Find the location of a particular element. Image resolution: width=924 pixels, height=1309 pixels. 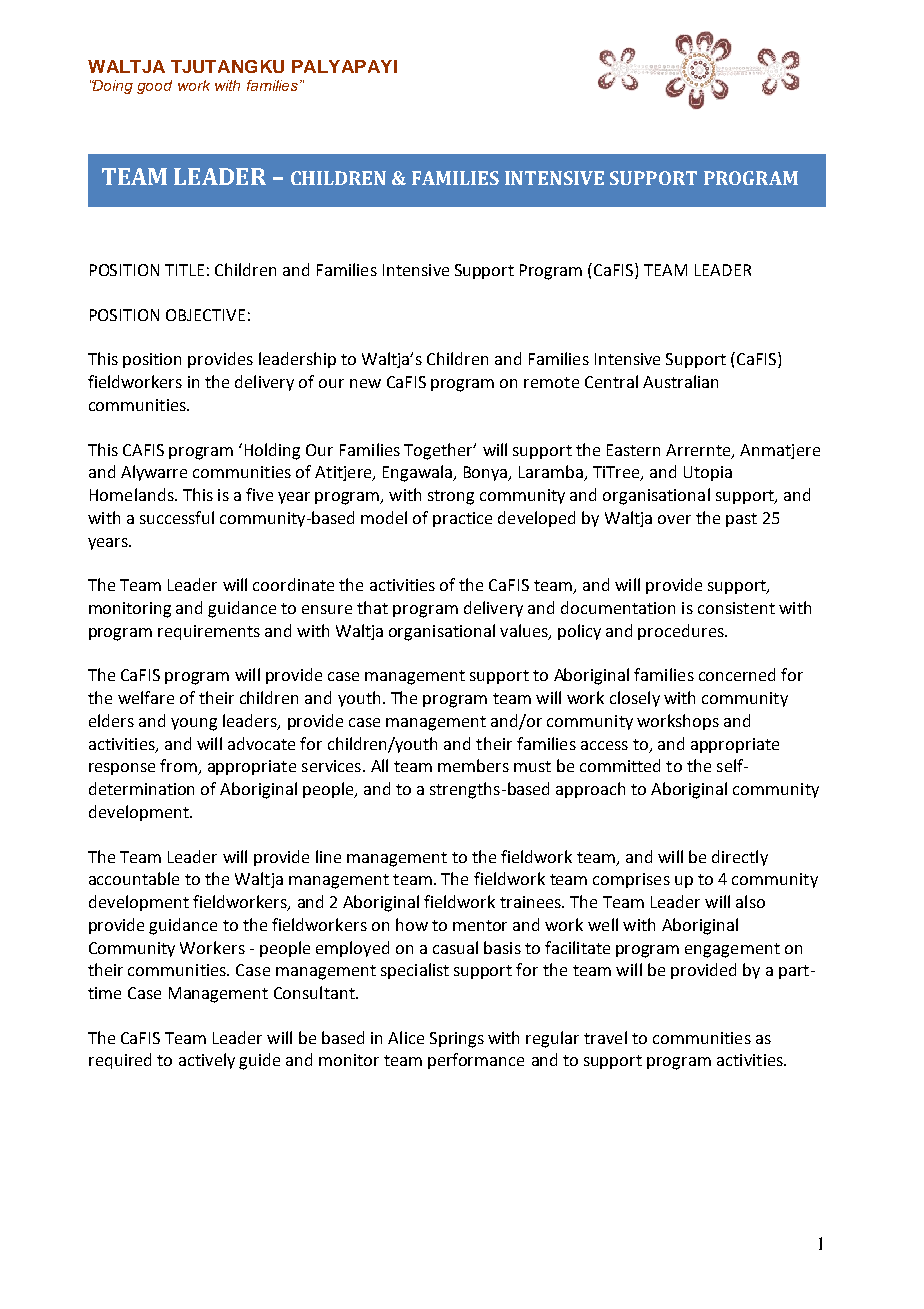

travel is located at coordinates (605, 1037).
